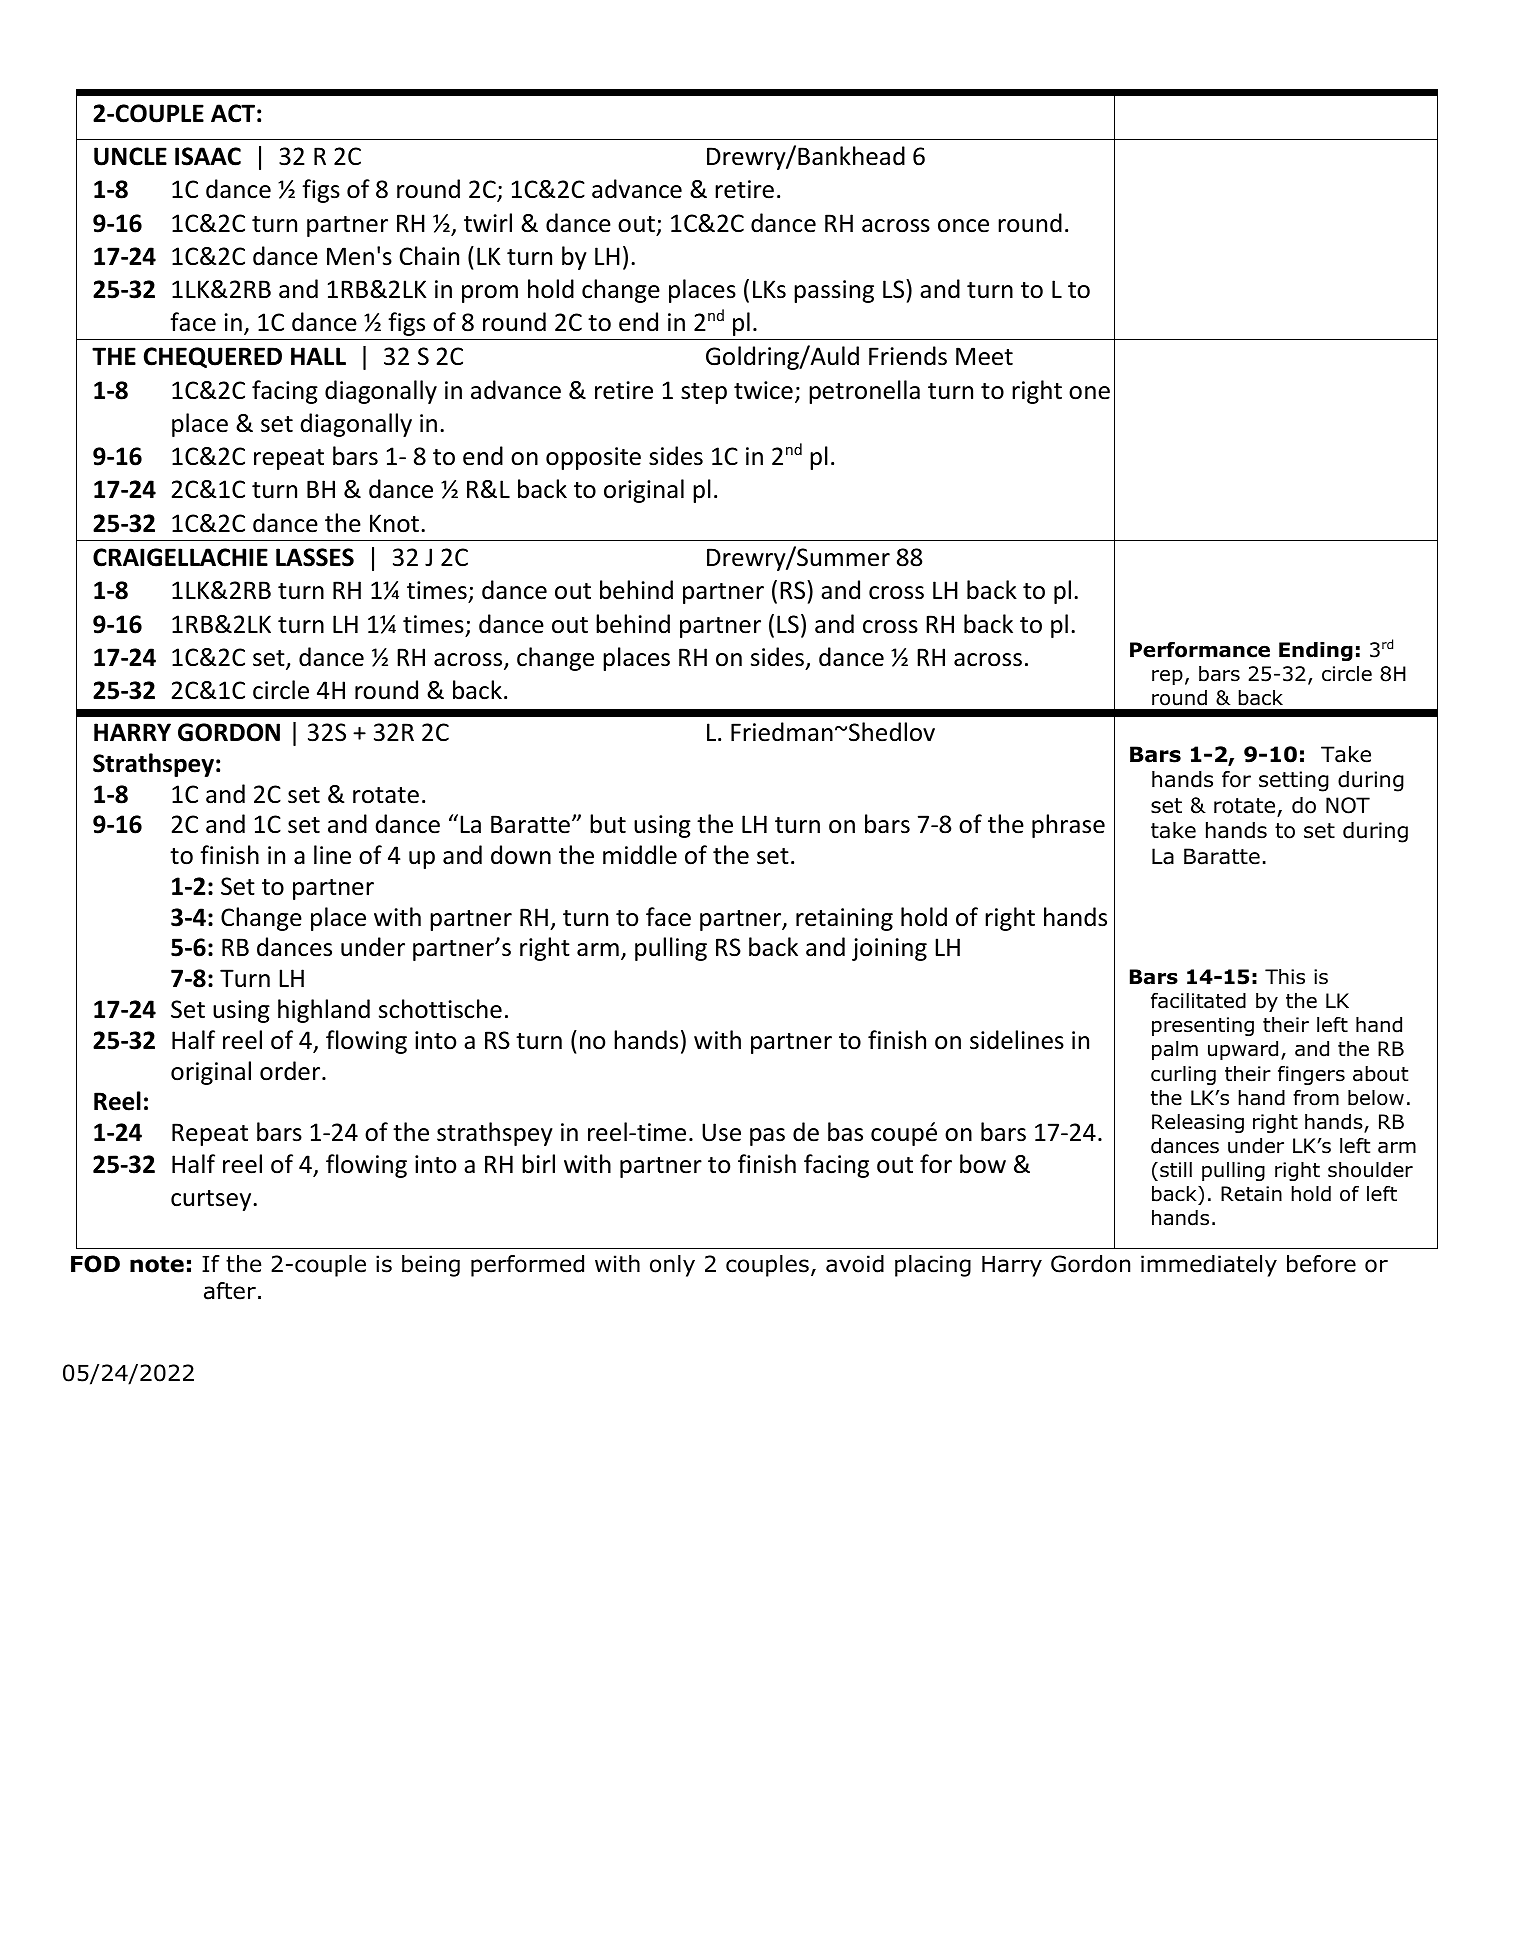 The height and width of the screenshot is (1959, 1514). I want to click on middle, so click(640, 855).
